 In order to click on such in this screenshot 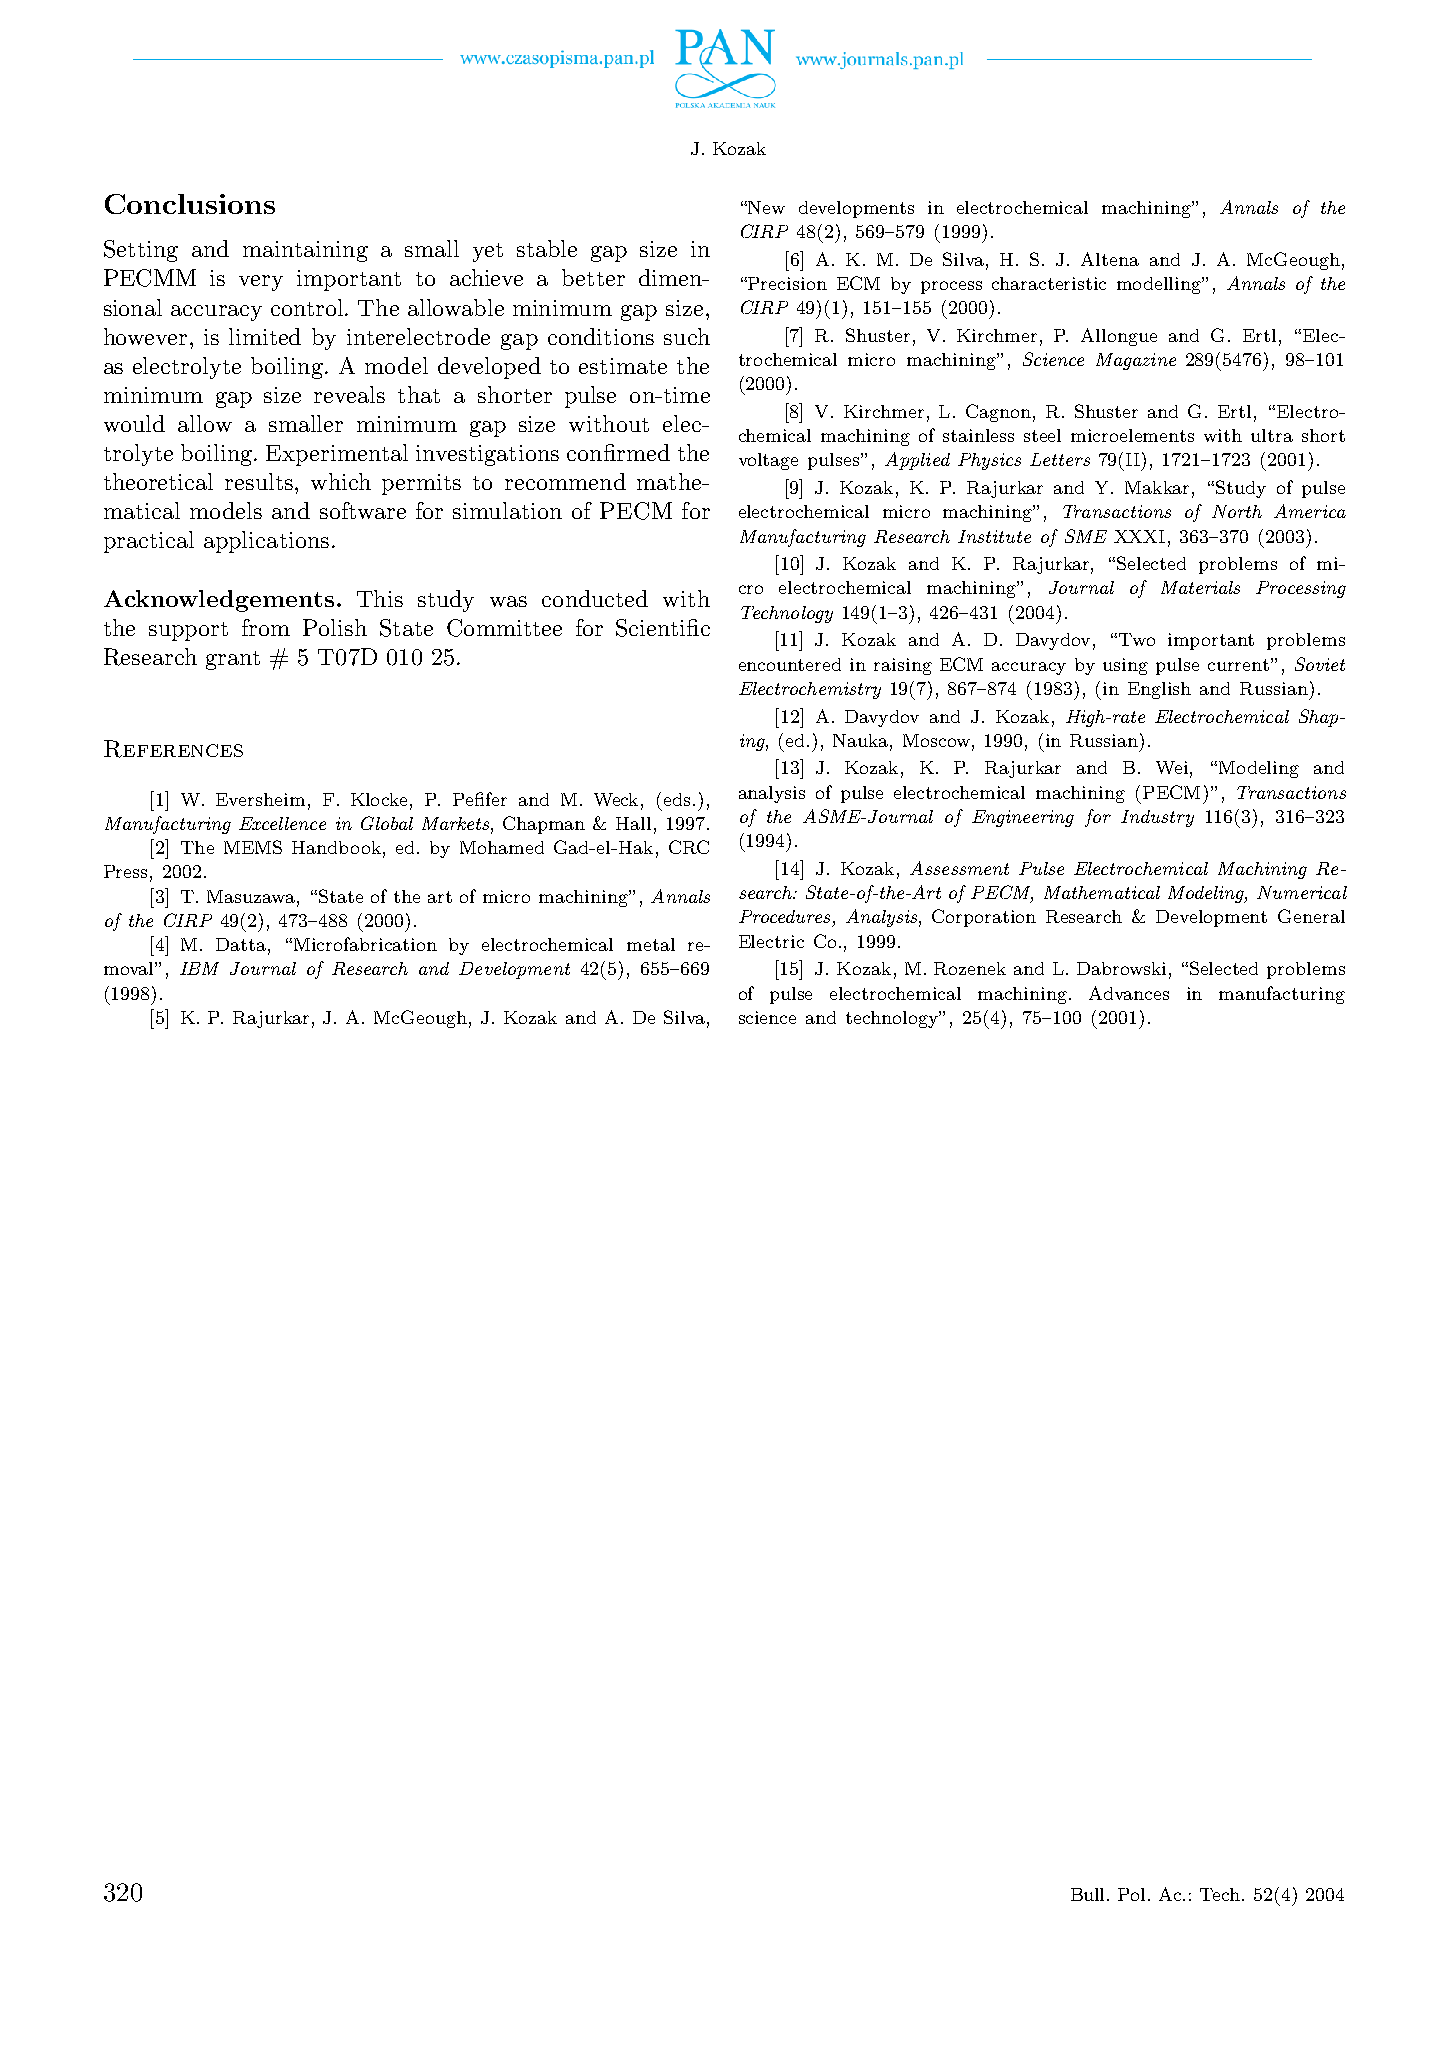, I will do `click(687, 336)`.
